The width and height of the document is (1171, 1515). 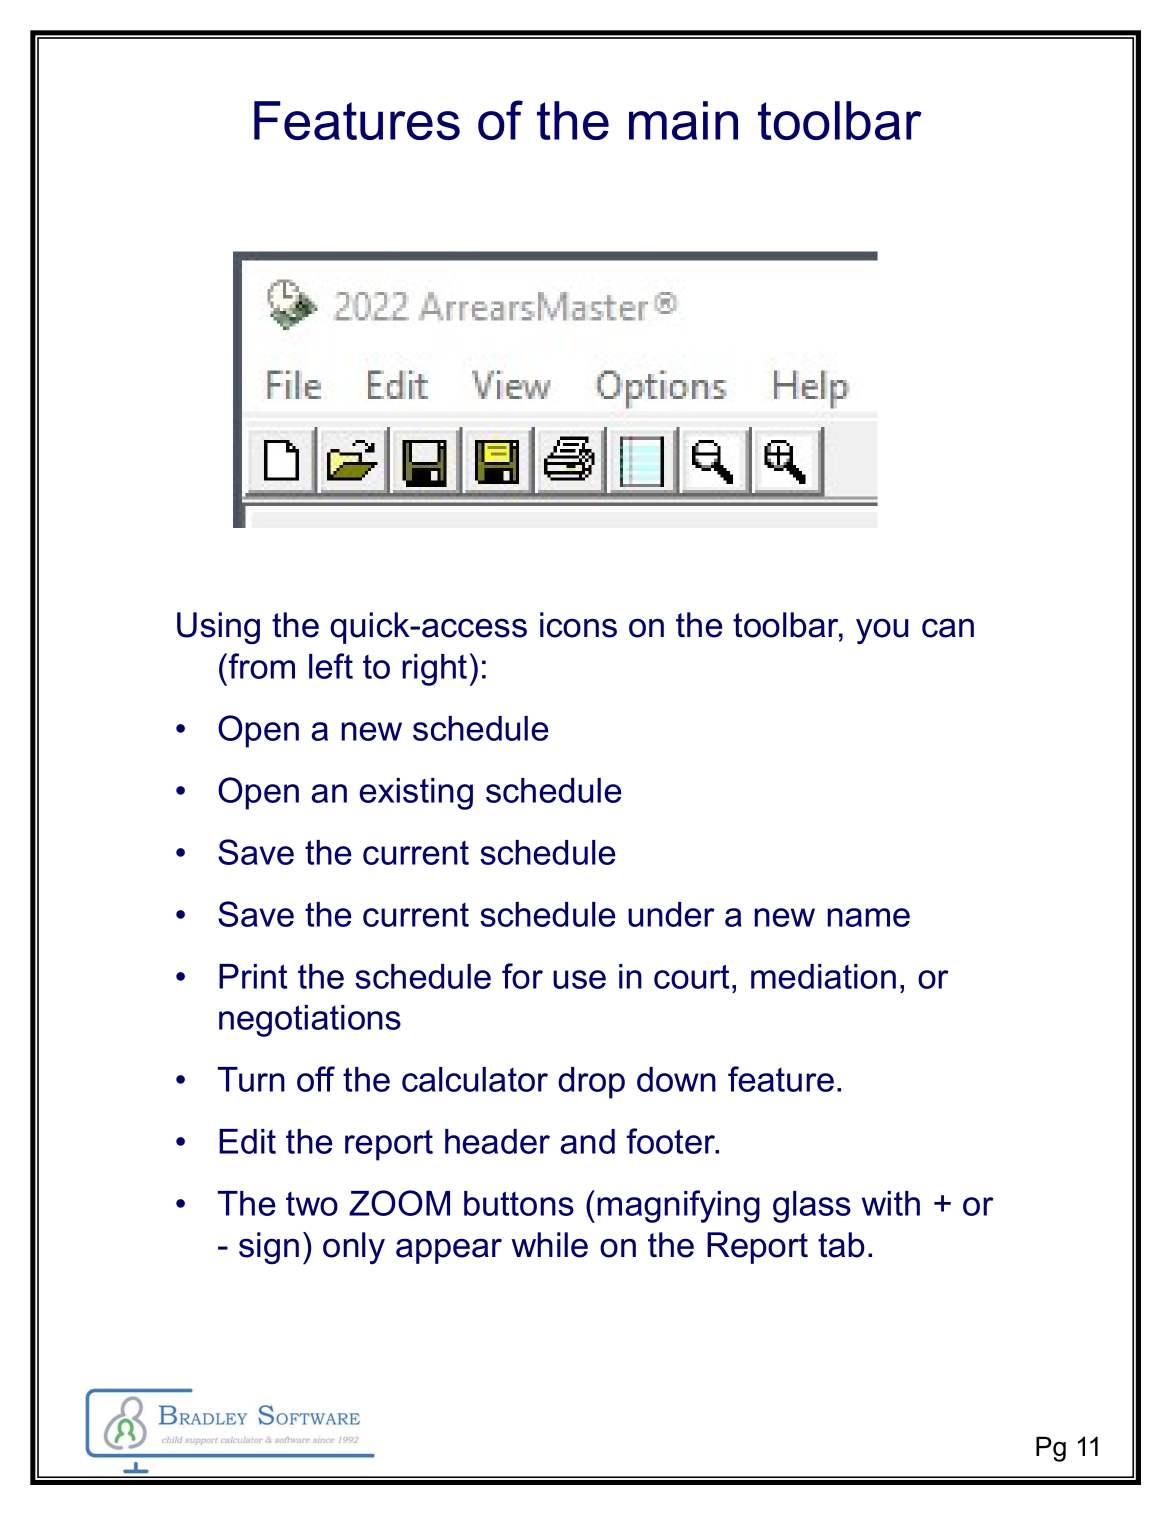 What do you see at coordinates (312, 1204) in the document?
I see `two` at bounding box center [312, 1204].
